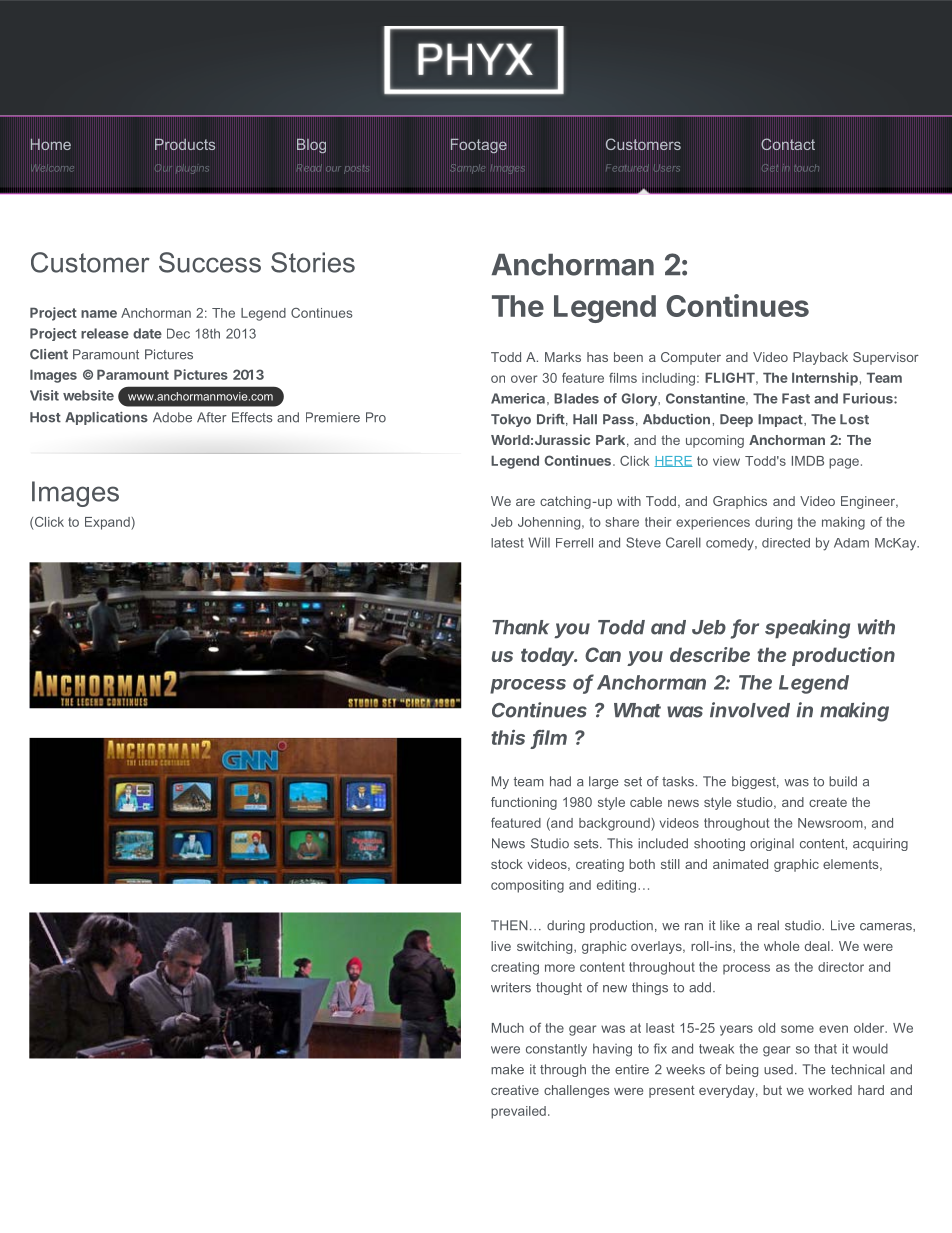 The height and width of the image is (1233, 952). Describe the element at coordinates (192, 169) in the image. I see `plugins` at that location.
